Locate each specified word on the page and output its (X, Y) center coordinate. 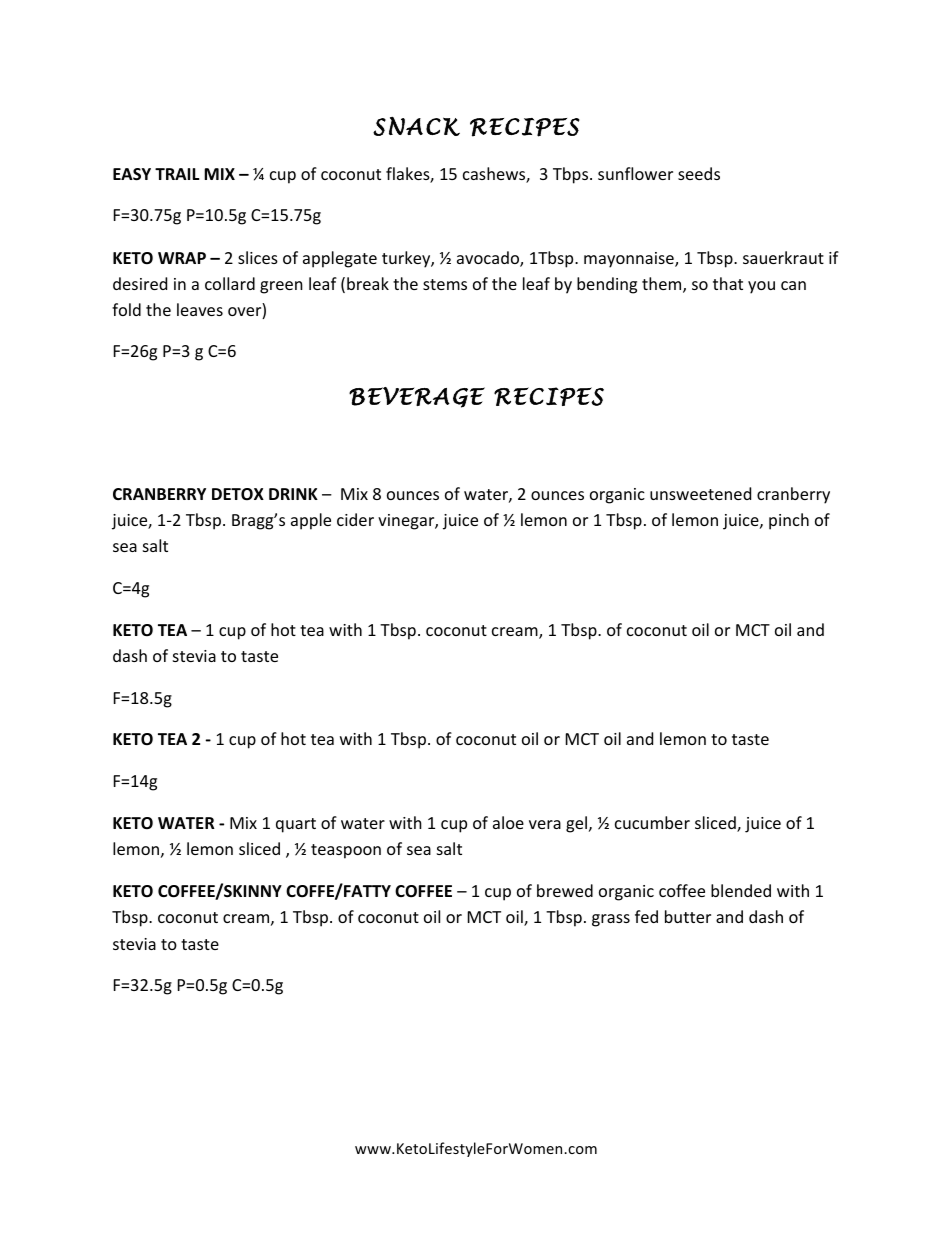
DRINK (293, 494)
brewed (565, 890)
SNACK (416, 126)
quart (296, 825)
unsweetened (700, 493)
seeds (699, 173)
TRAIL (177, 174)
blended (741, 890)
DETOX (238, 494)
